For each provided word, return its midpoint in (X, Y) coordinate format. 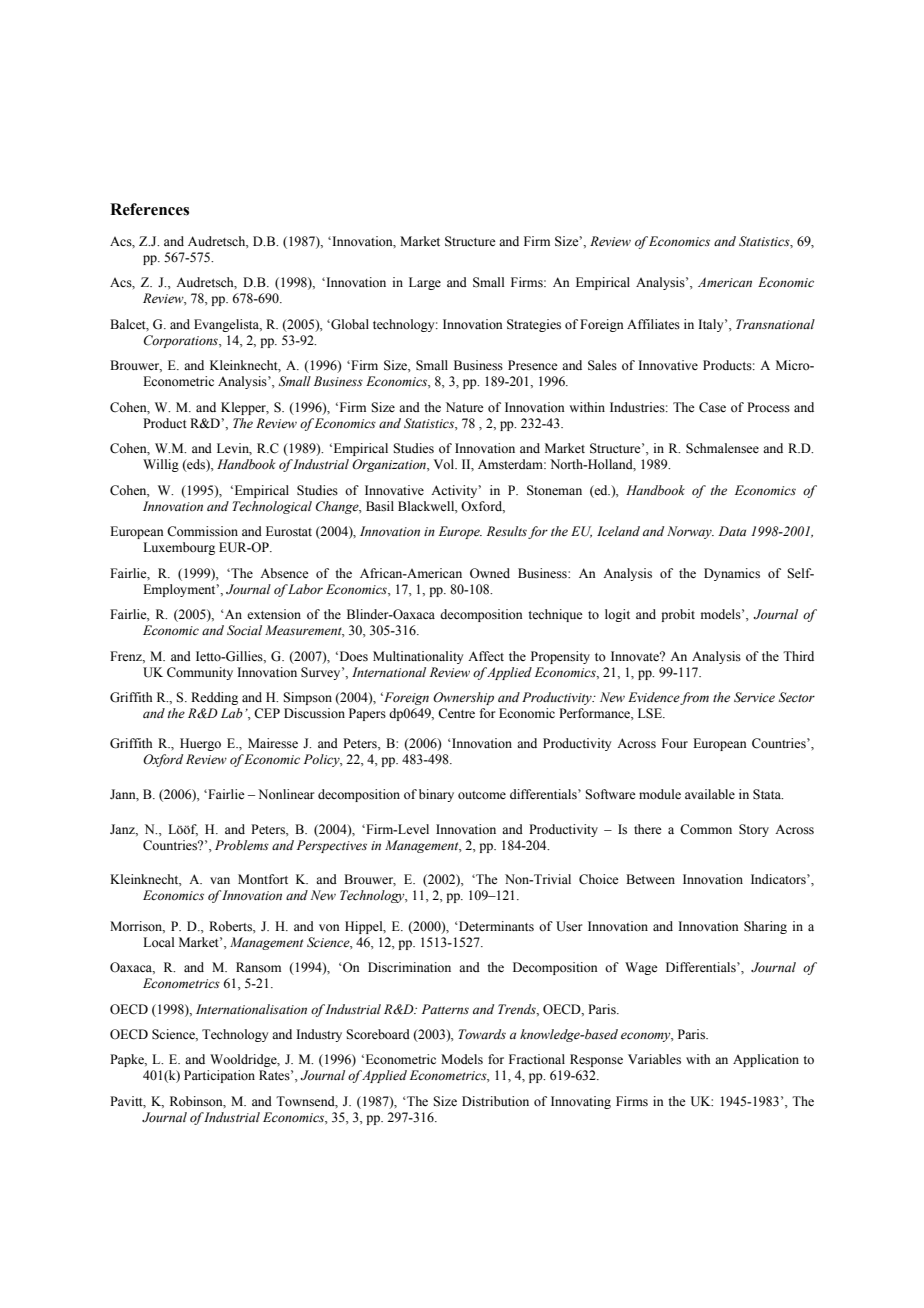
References (149, 209)
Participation (219, 1076)
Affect (486, 656)
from (694, 698)
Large (425, 283)
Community (200, 673)
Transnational (775, 324)
